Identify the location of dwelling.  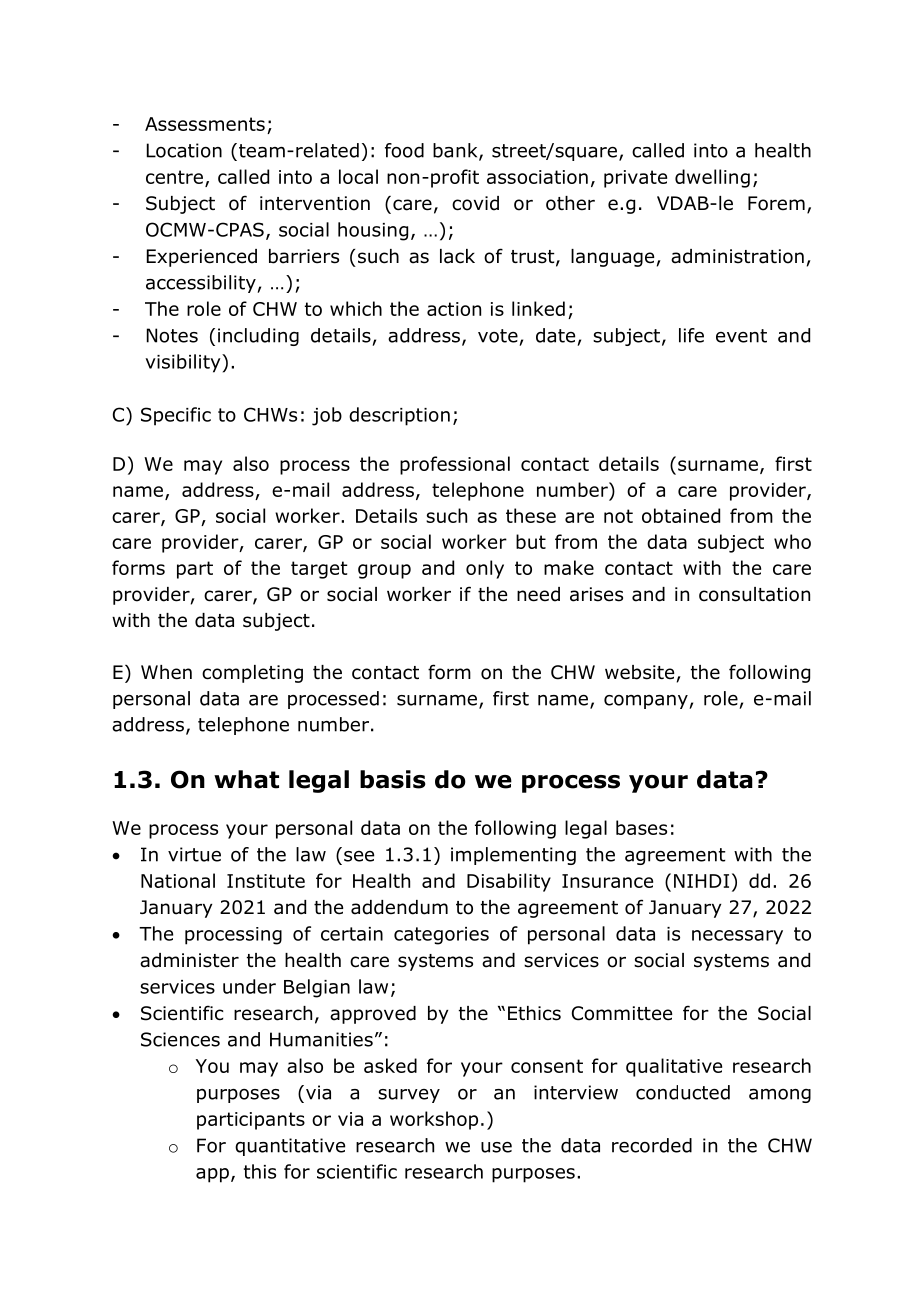
(712, 178).
